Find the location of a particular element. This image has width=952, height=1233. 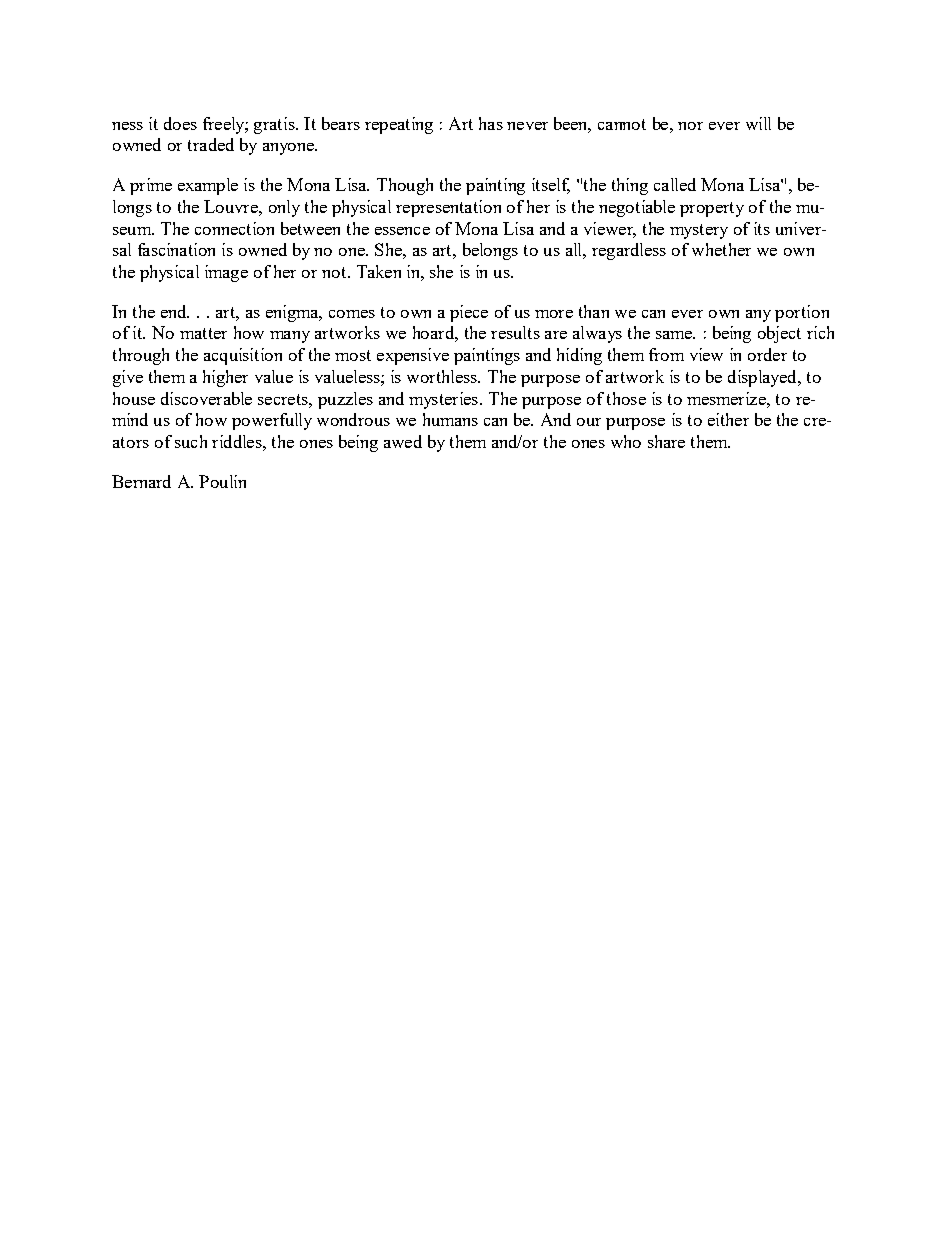

share is located at coordinates (666, 441).
